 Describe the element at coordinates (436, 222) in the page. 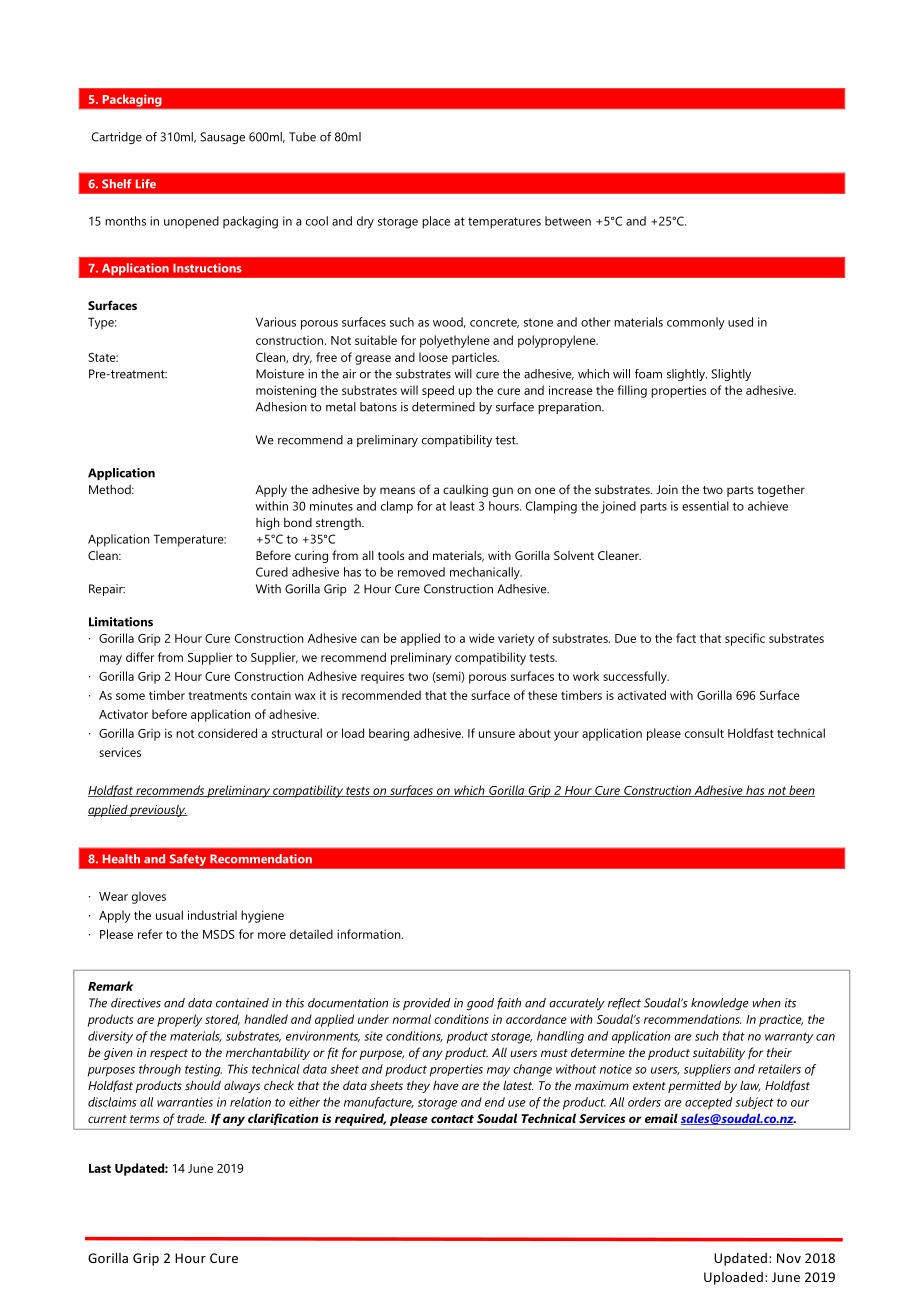

I see `place` at that location.
